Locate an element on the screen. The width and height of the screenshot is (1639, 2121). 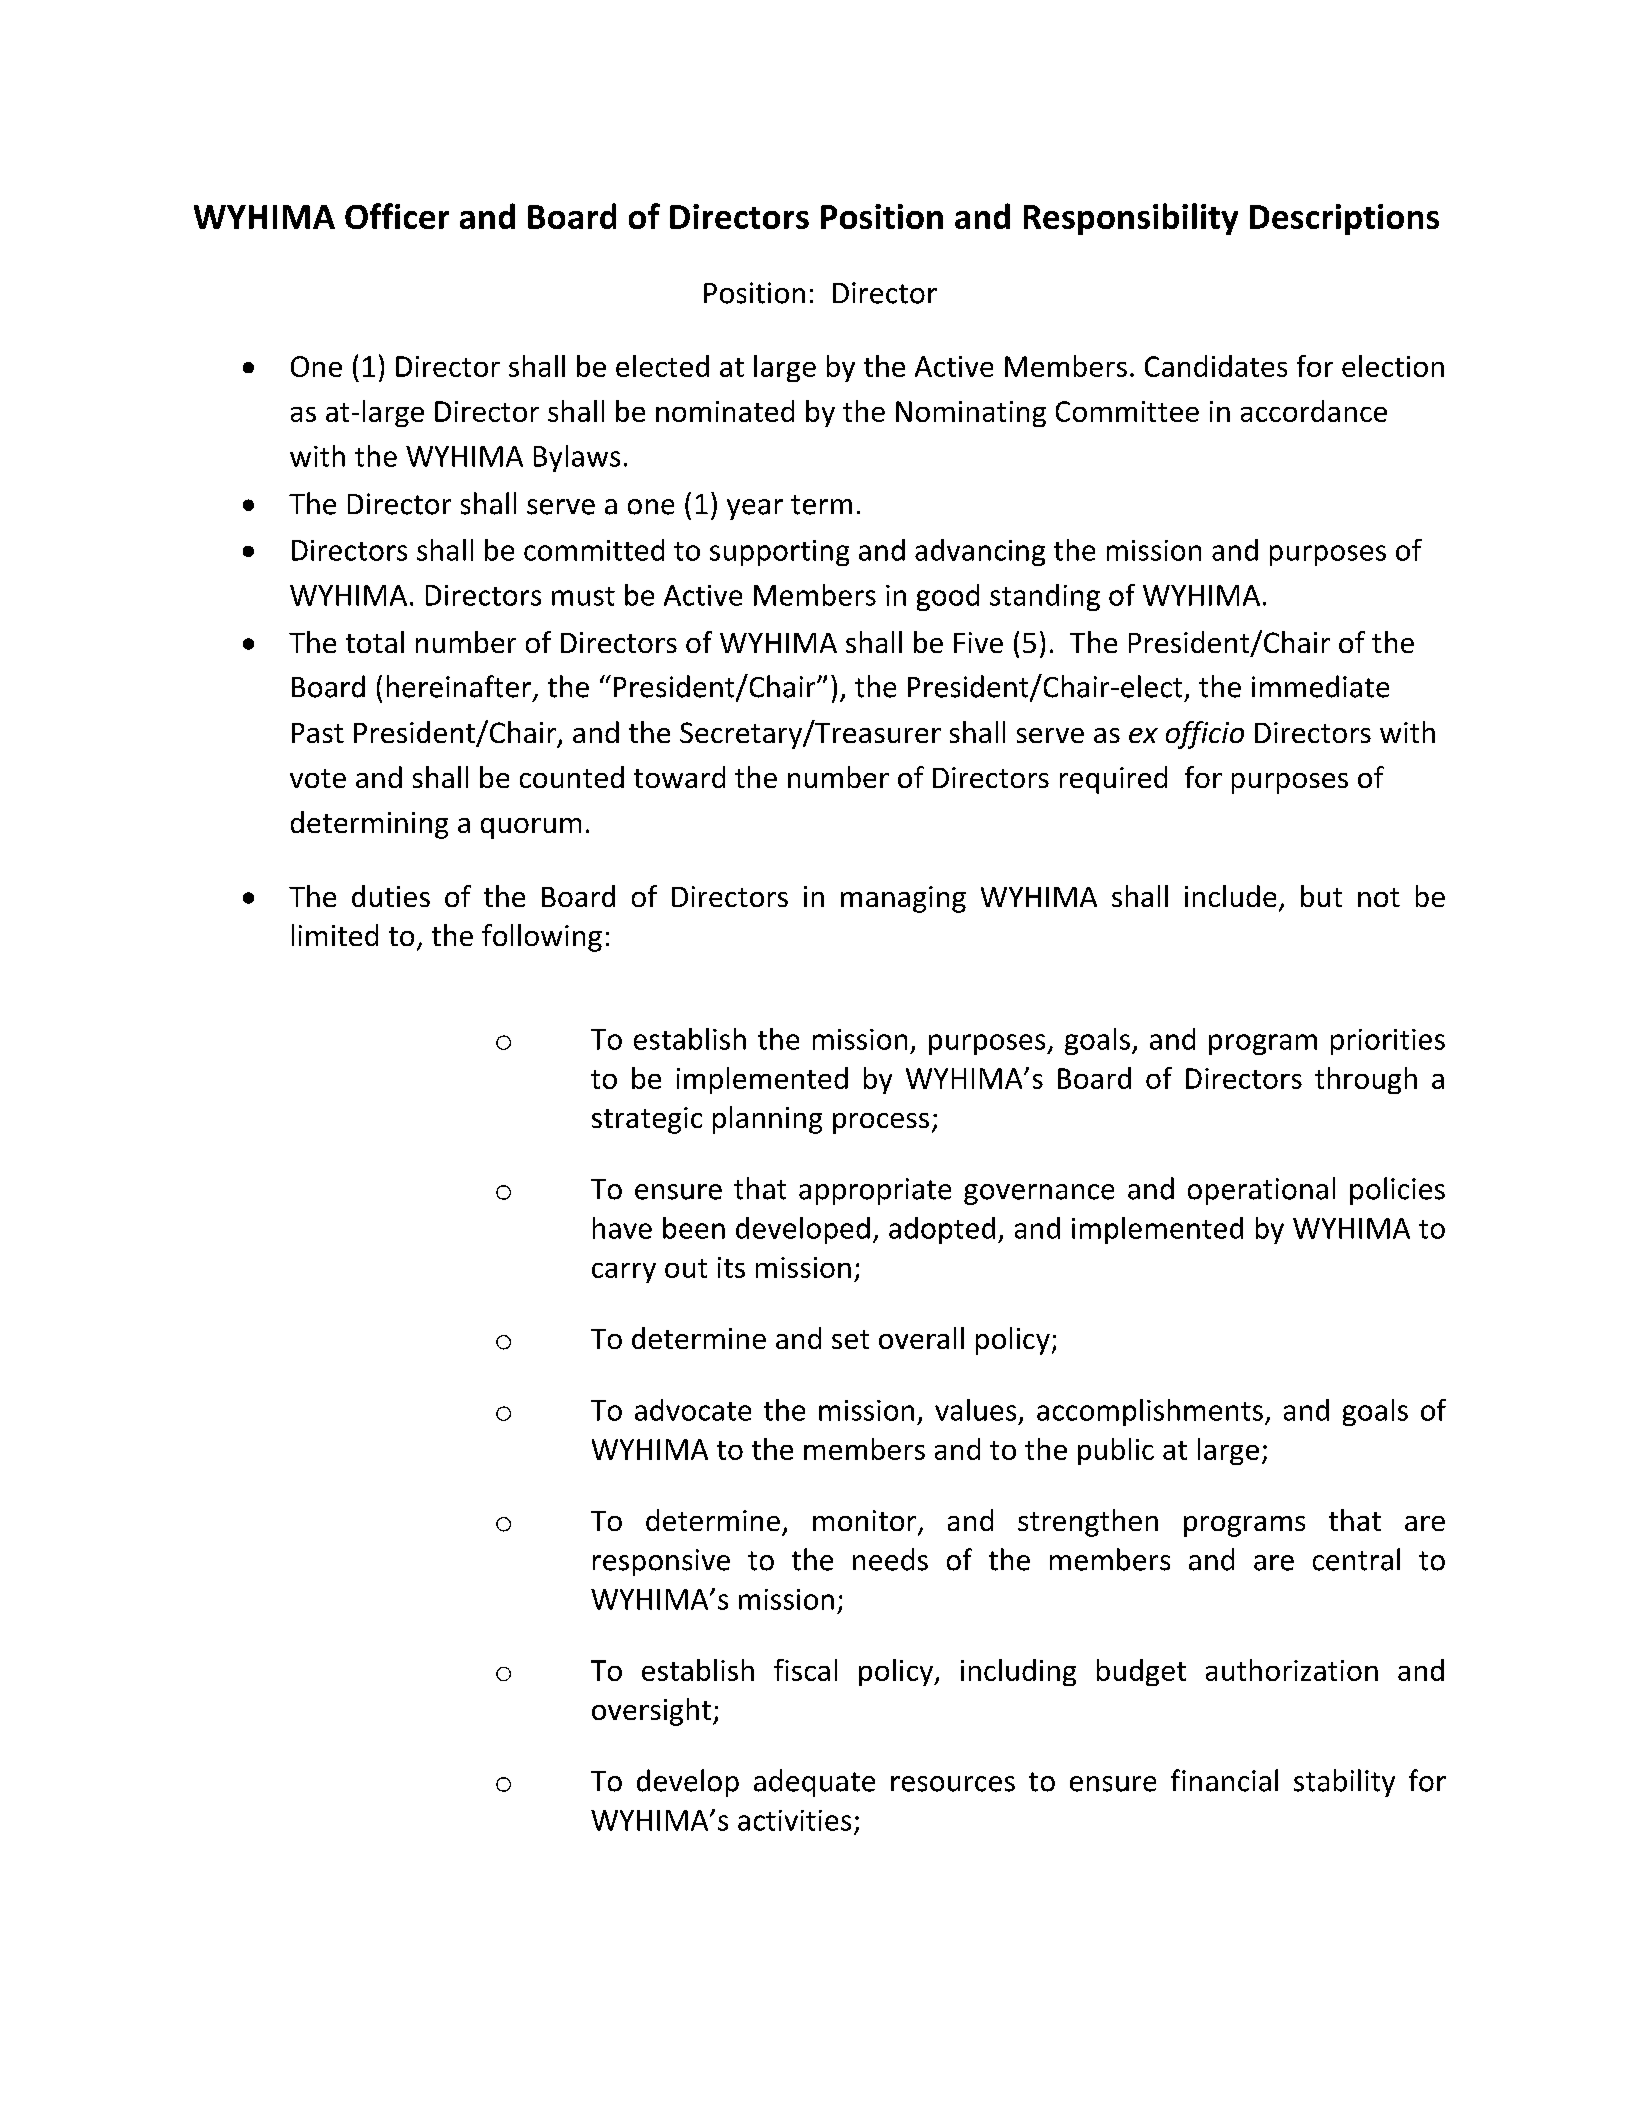
hereinafter is located at coordinates (460, 687).
